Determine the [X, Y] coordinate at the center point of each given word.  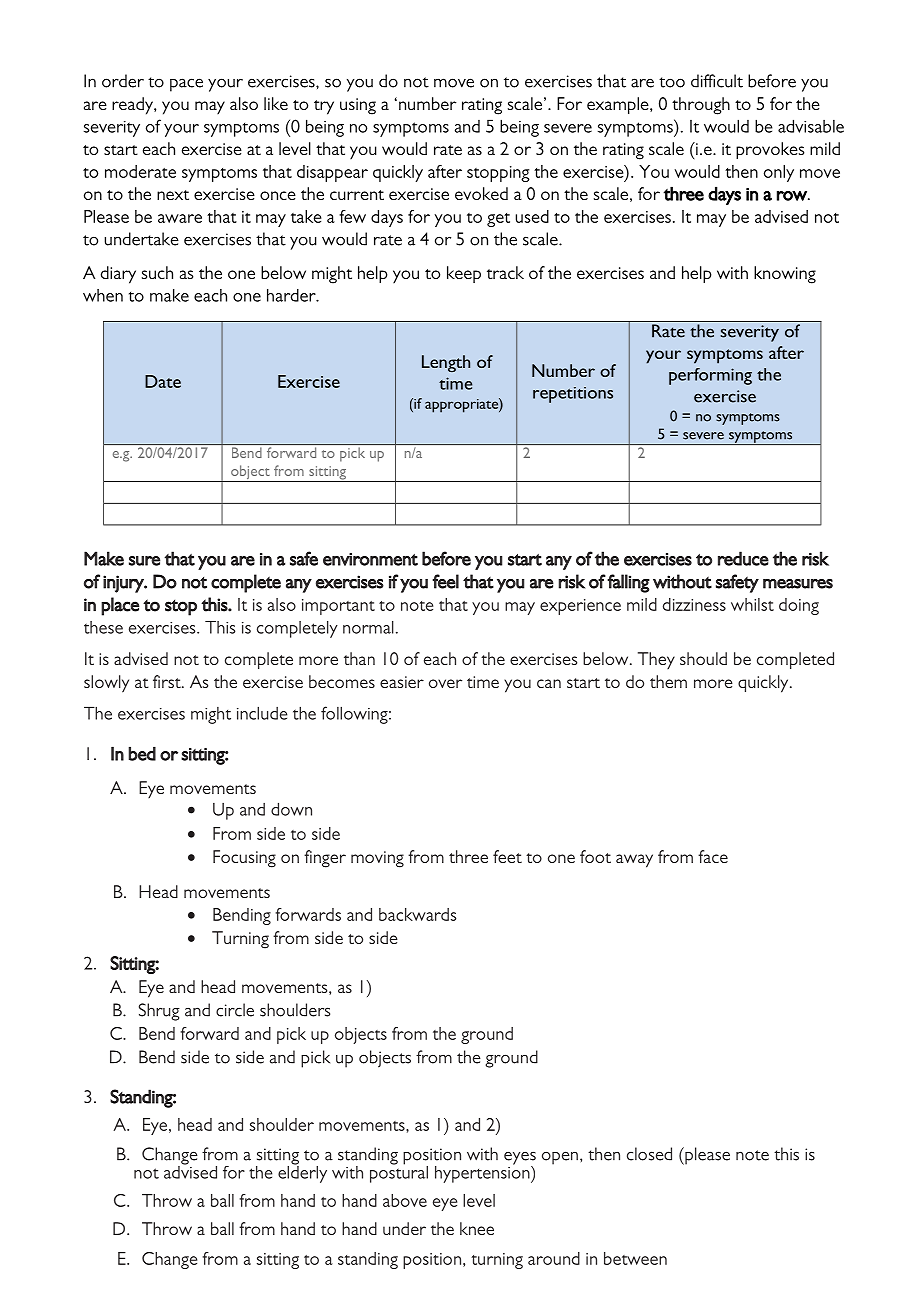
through [701, 106]
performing [710, 376]
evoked [481, 193]
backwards [417, 914]
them [668, 681]
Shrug [159, 1012]
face [713, 856]
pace [186, 85]
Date [163, 381]
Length [446, 363]
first [168, 681]
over [445, 683]
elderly [302, 1173]
